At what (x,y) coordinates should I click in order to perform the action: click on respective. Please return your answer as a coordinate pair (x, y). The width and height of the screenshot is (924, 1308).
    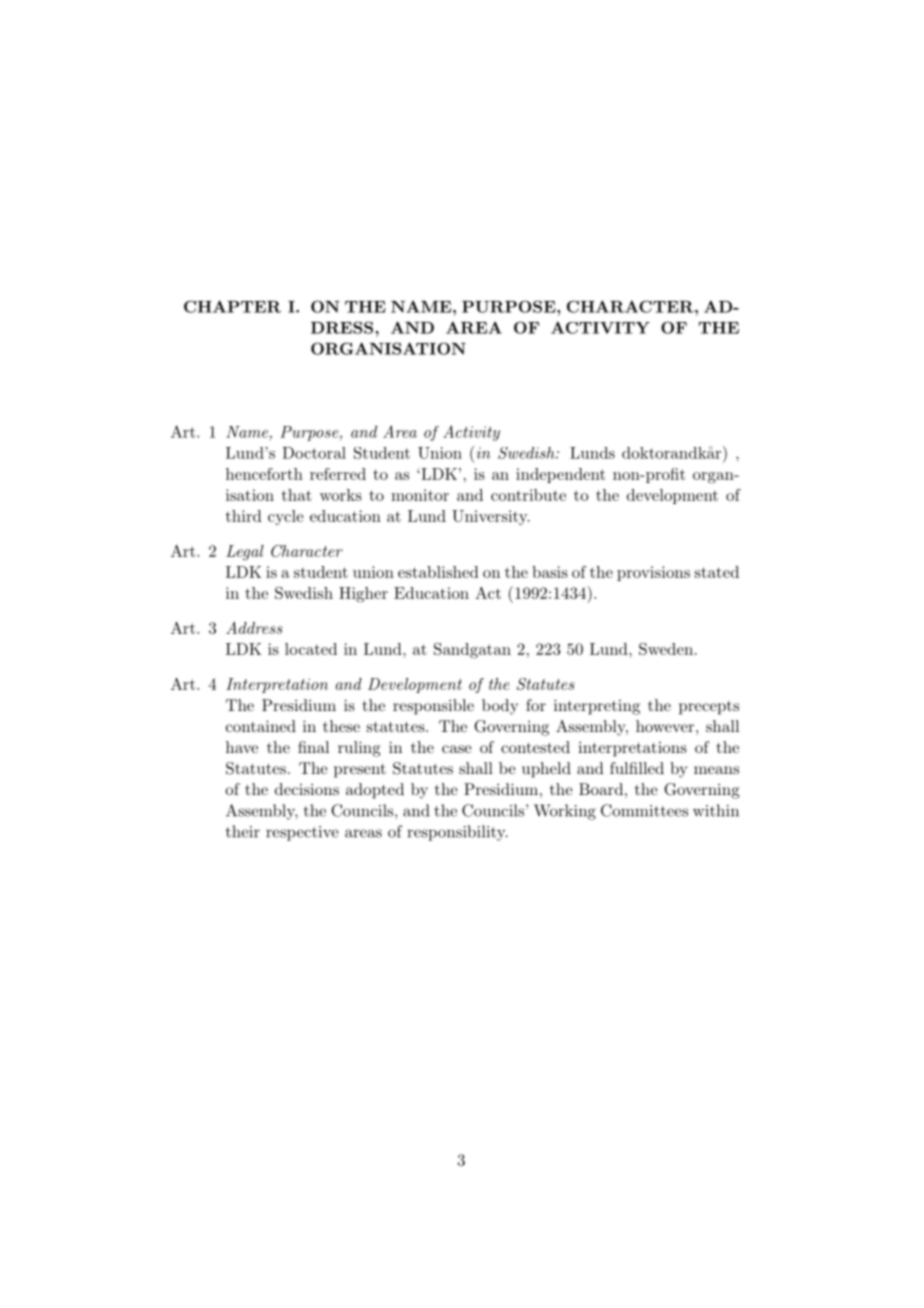
    Looking at the image, I should click on (302, 833).
